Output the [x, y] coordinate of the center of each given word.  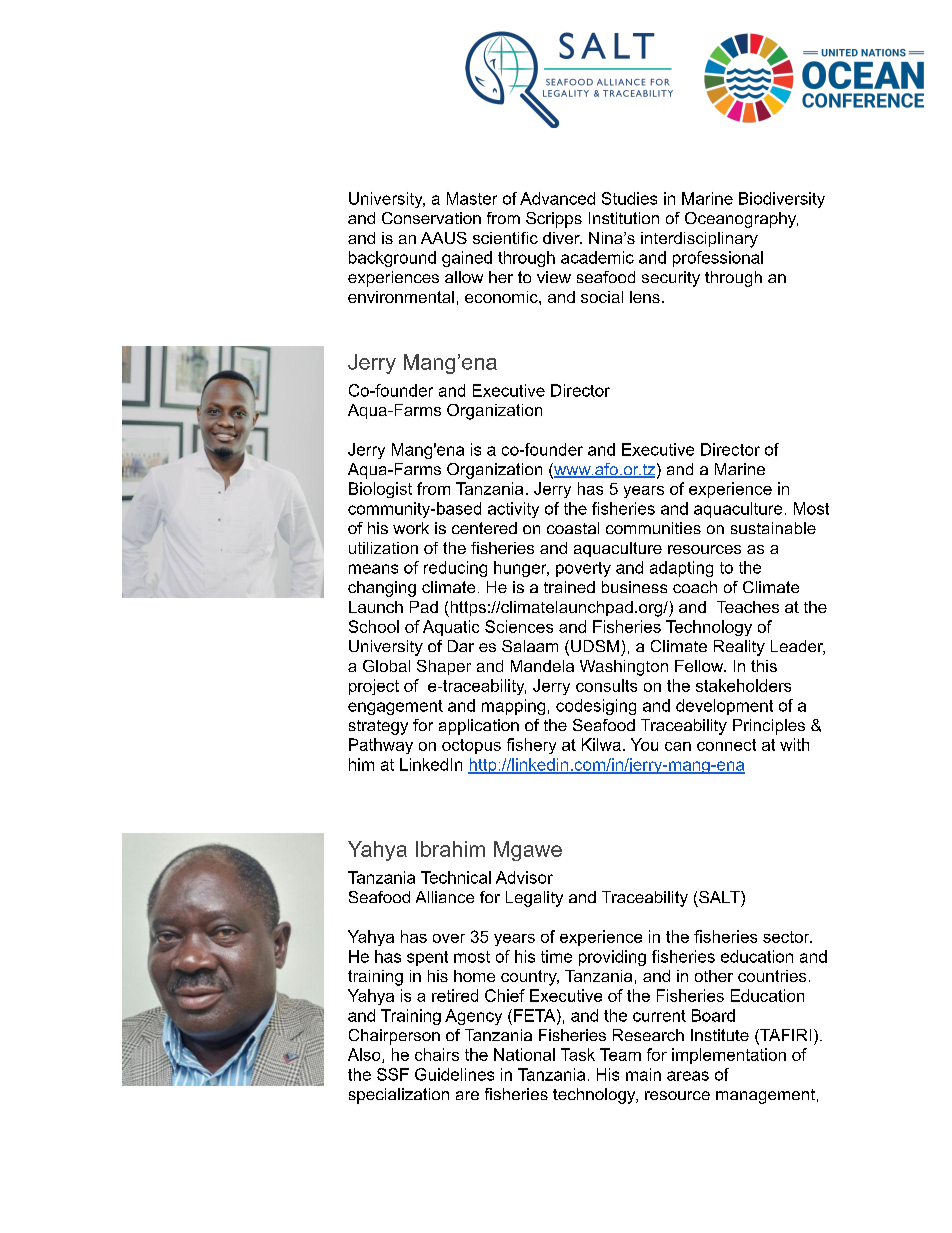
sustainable [773, 528]
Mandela [542, 666]
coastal [573, 528]
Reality [739, 648]
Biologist [380, 490]
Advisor [524, 877]
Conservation [431, 218]
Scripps [554, 220]
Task [578, 1054]
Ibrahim [450, 849]
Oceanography [741, 220]
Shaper [444, 667]
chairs [437, 1054]
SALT [720, 897]
